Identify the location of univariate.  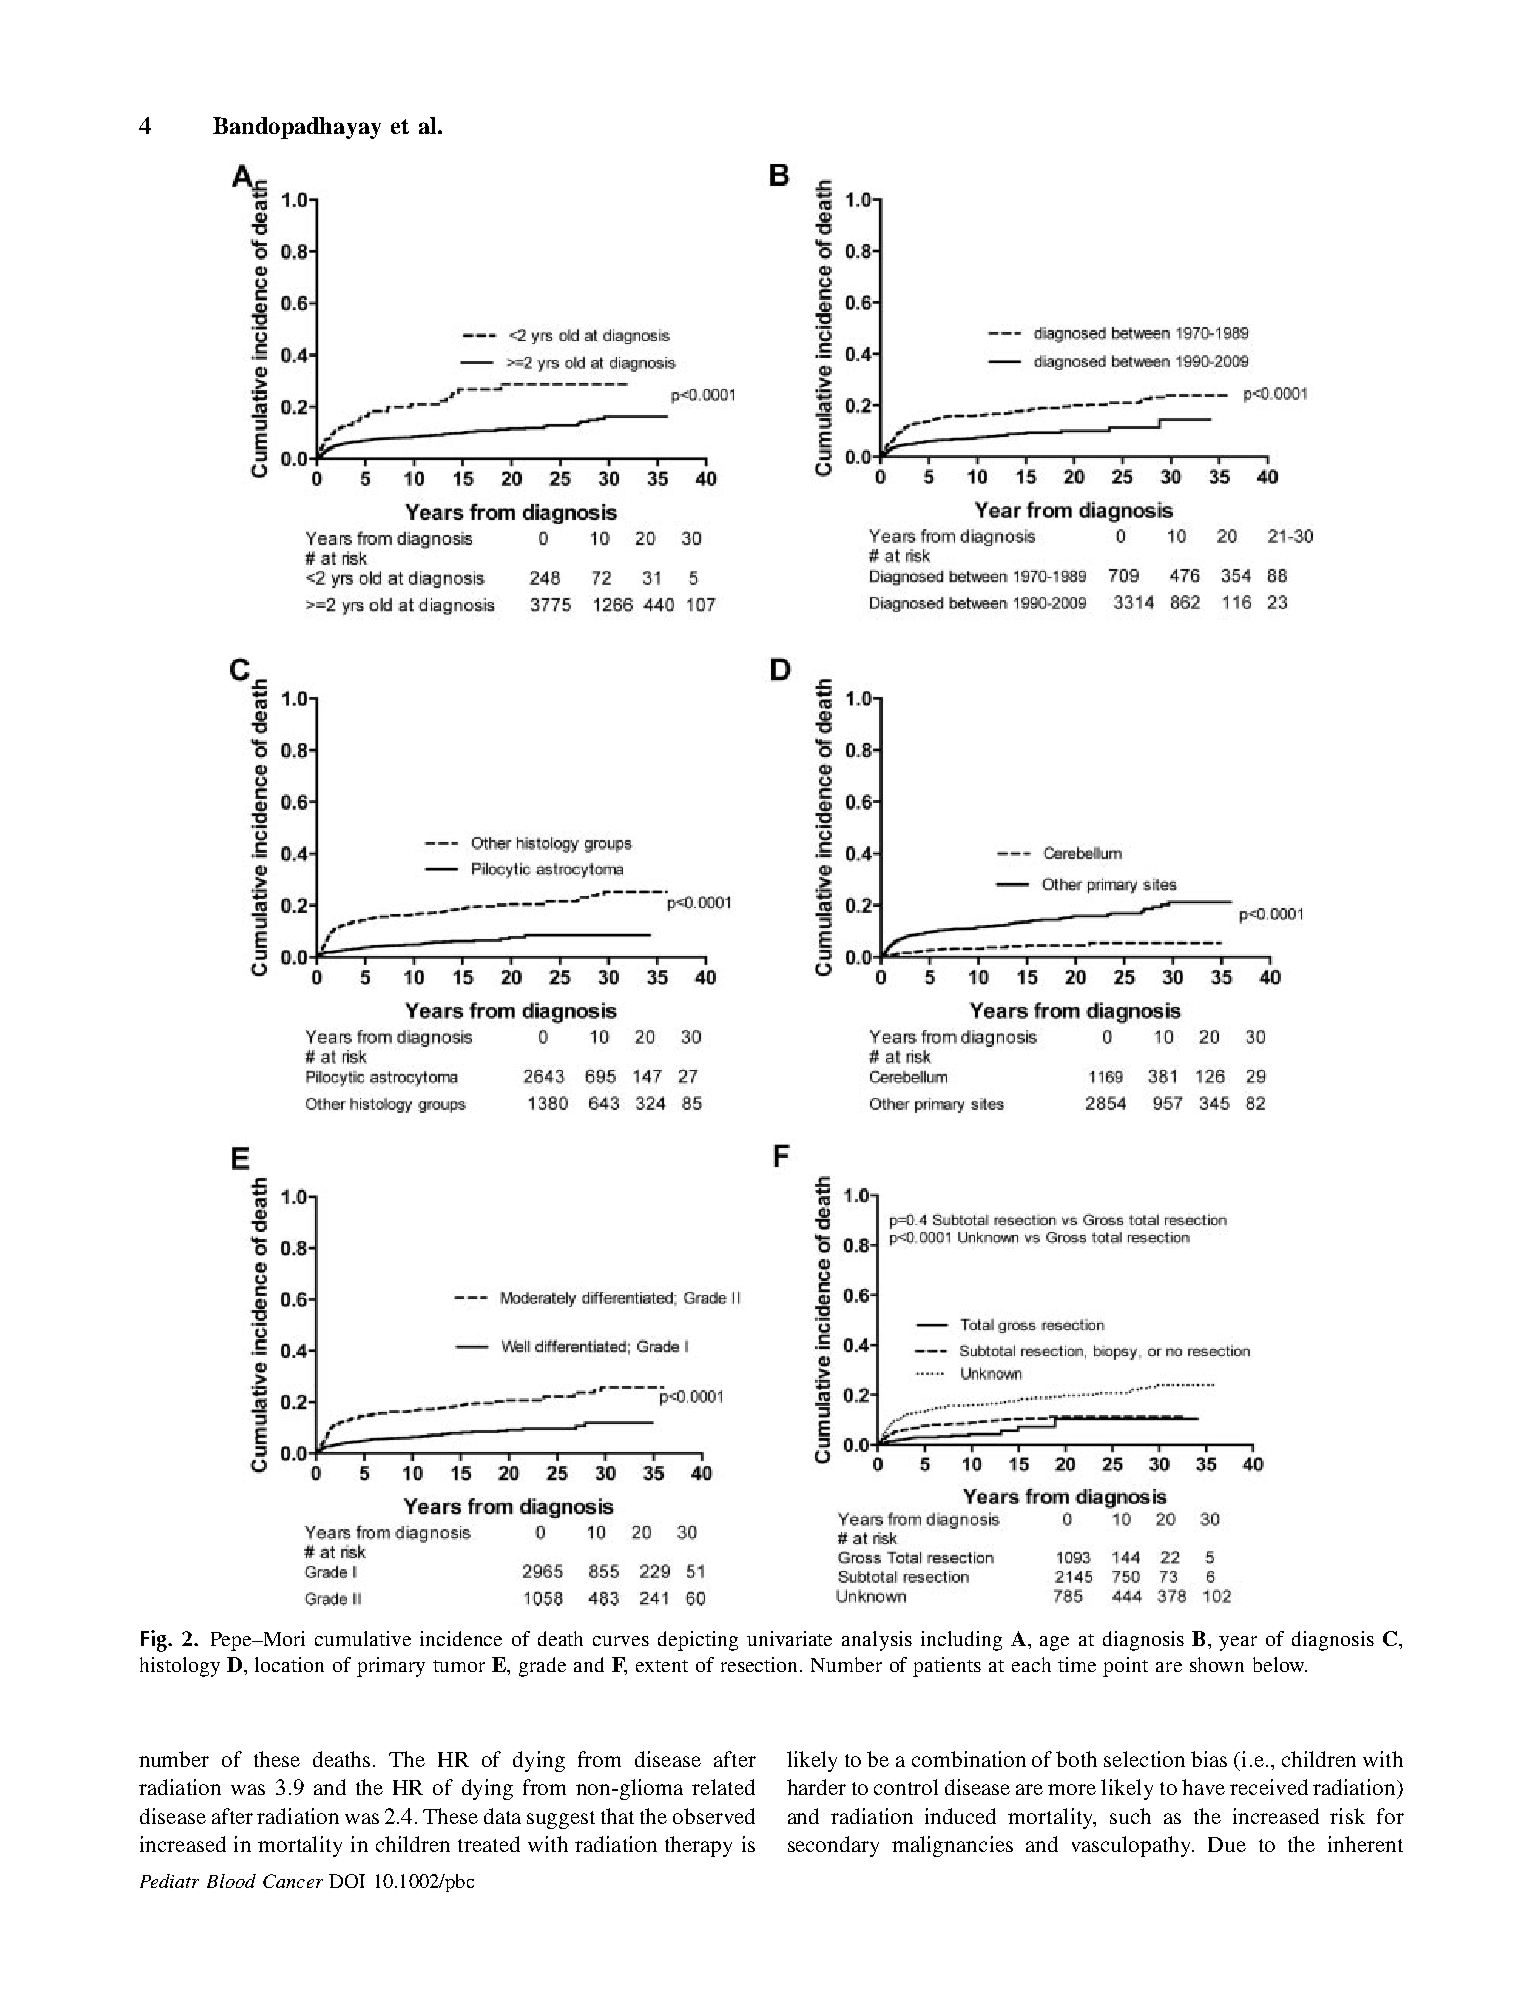
(789, 1638).
